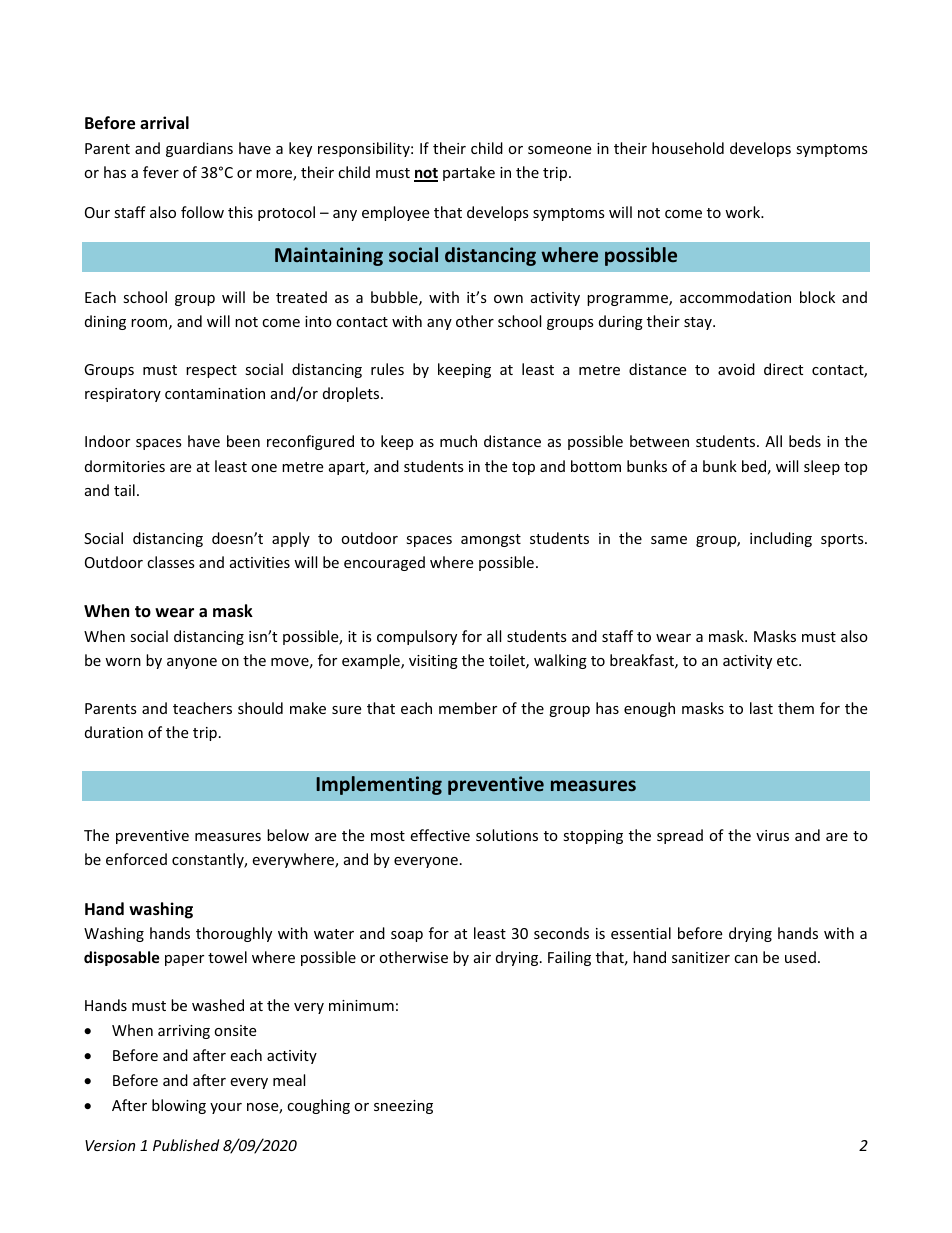 This page has height=1233, width=952. Describe the element at coordinates (199, 149) in the page. I see `guardians` at that location.
